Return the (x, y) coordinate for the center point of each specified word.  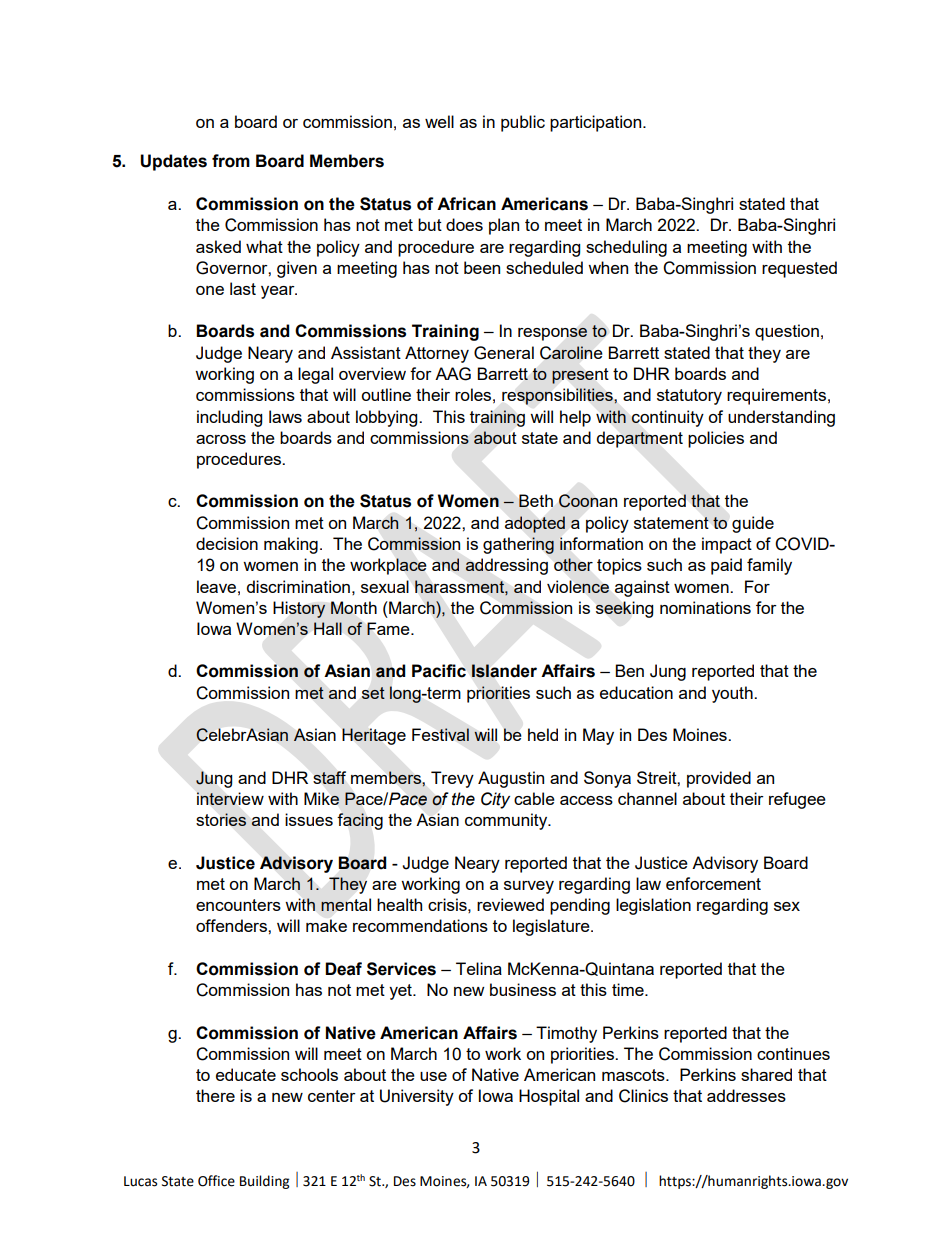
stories (221, 819)
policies (716, 439)
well (439, 121)
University (417, 1097)
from (231, 161)
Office (216, 1181)
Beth (536, 500)
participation (597, 123)
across (221, 439)
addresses (746, 1095)
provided (719, 779)
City (495, 800)
